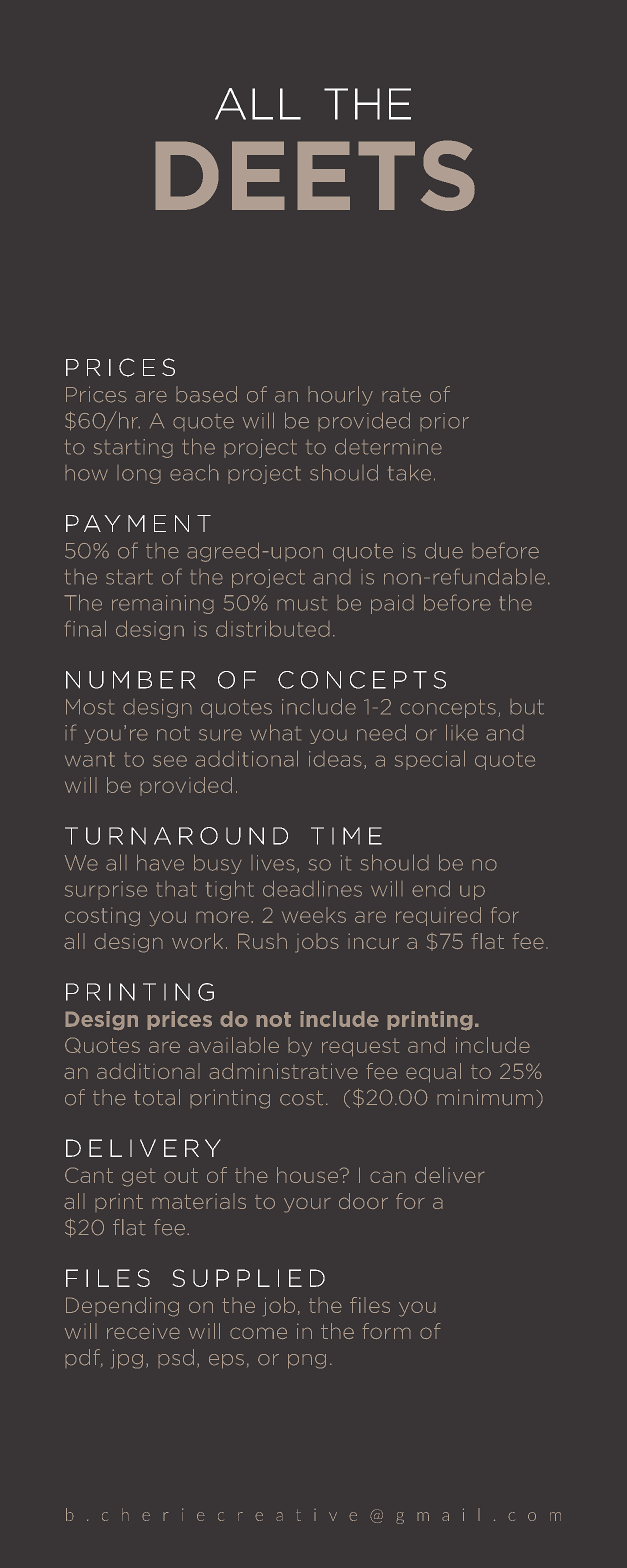 The height and width of the page is (1568, 627). Describe the element at coordinates (315, 175) in the page. I see `DEETS` at that location.
